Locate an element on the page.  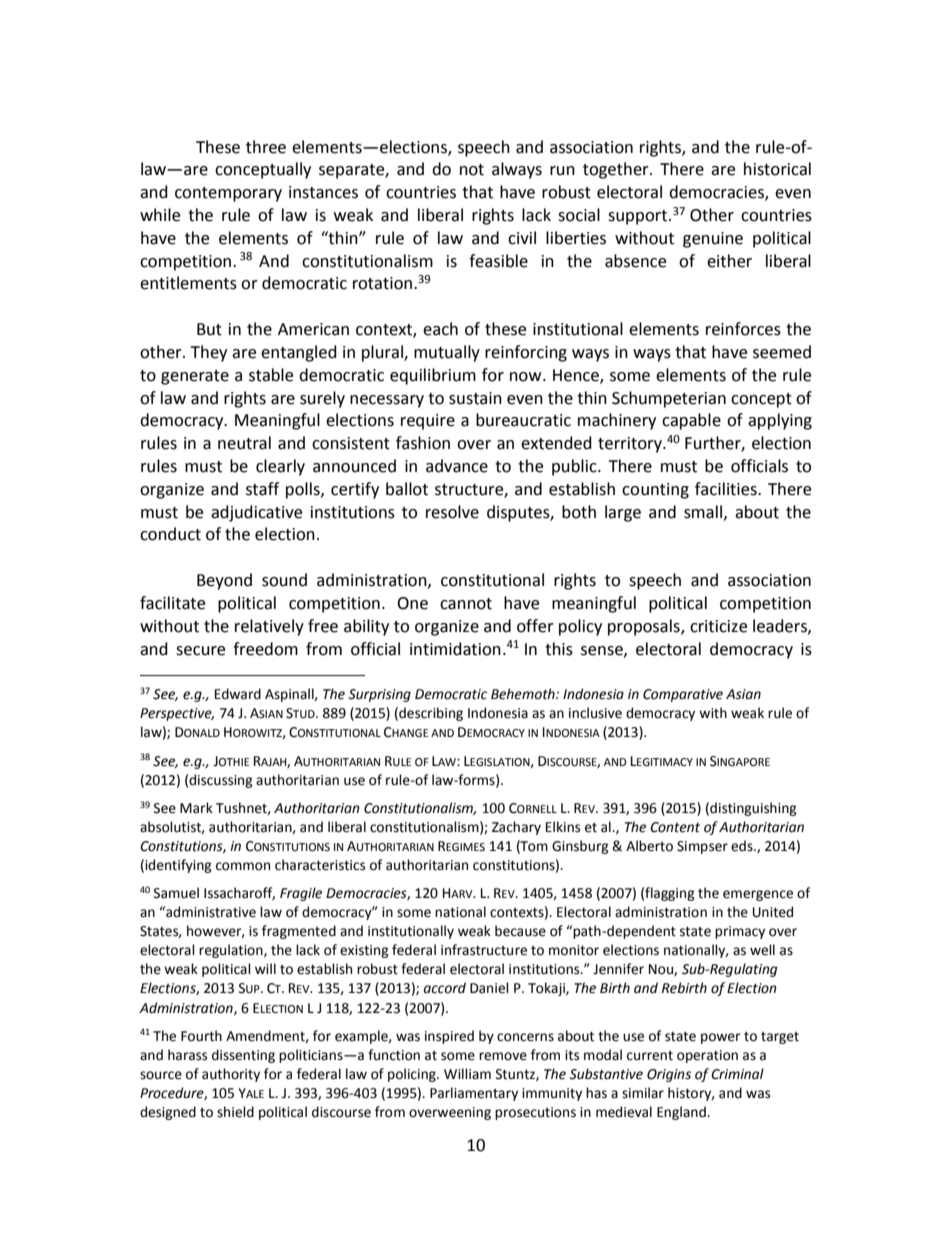
common is located at coordinates (243, 866).
